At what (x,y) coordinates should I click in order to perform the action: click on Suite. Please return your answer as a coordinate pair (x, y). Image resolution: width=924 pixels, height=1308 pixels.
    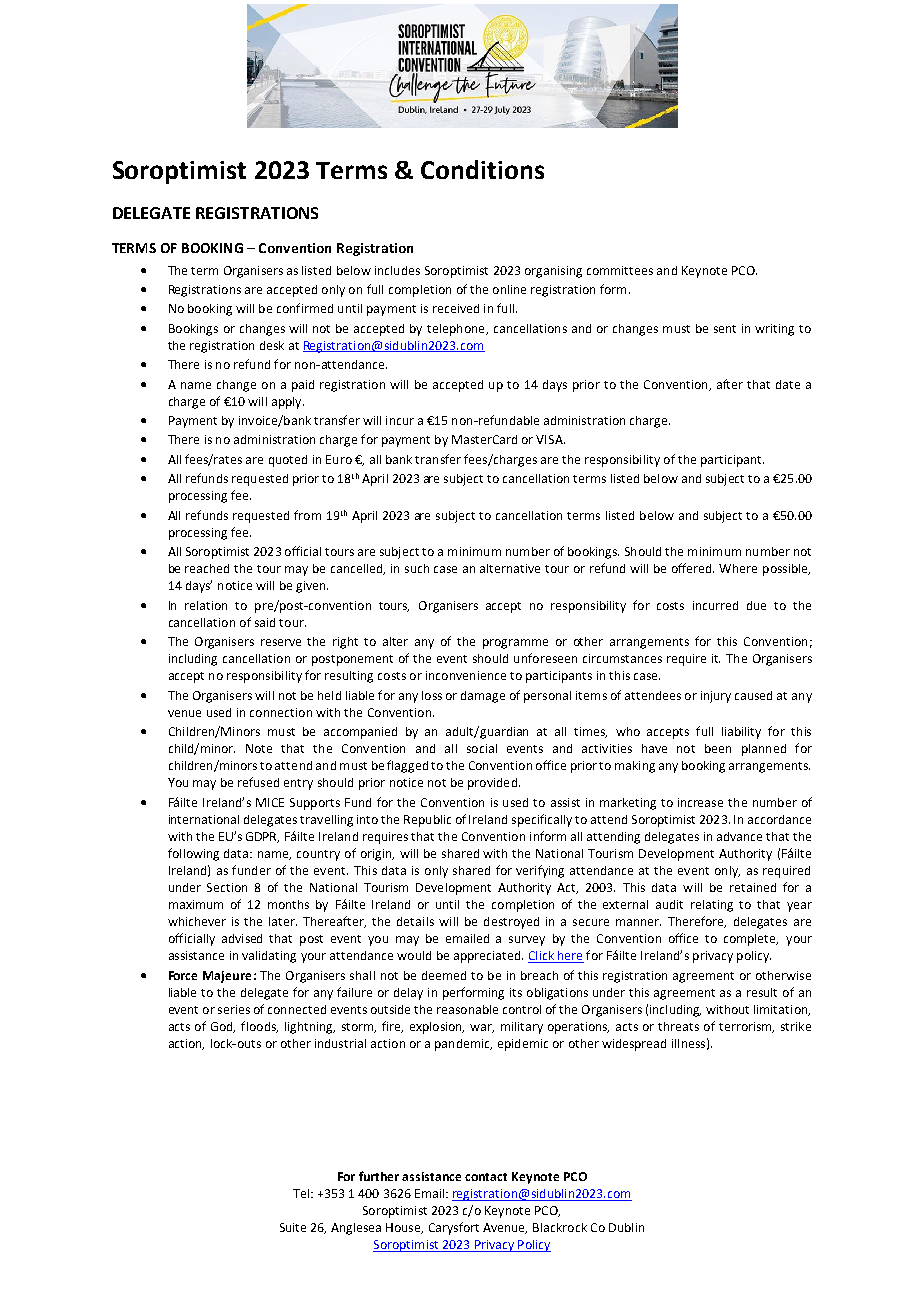
    Looking at the image, I should click on (293, 1227).
